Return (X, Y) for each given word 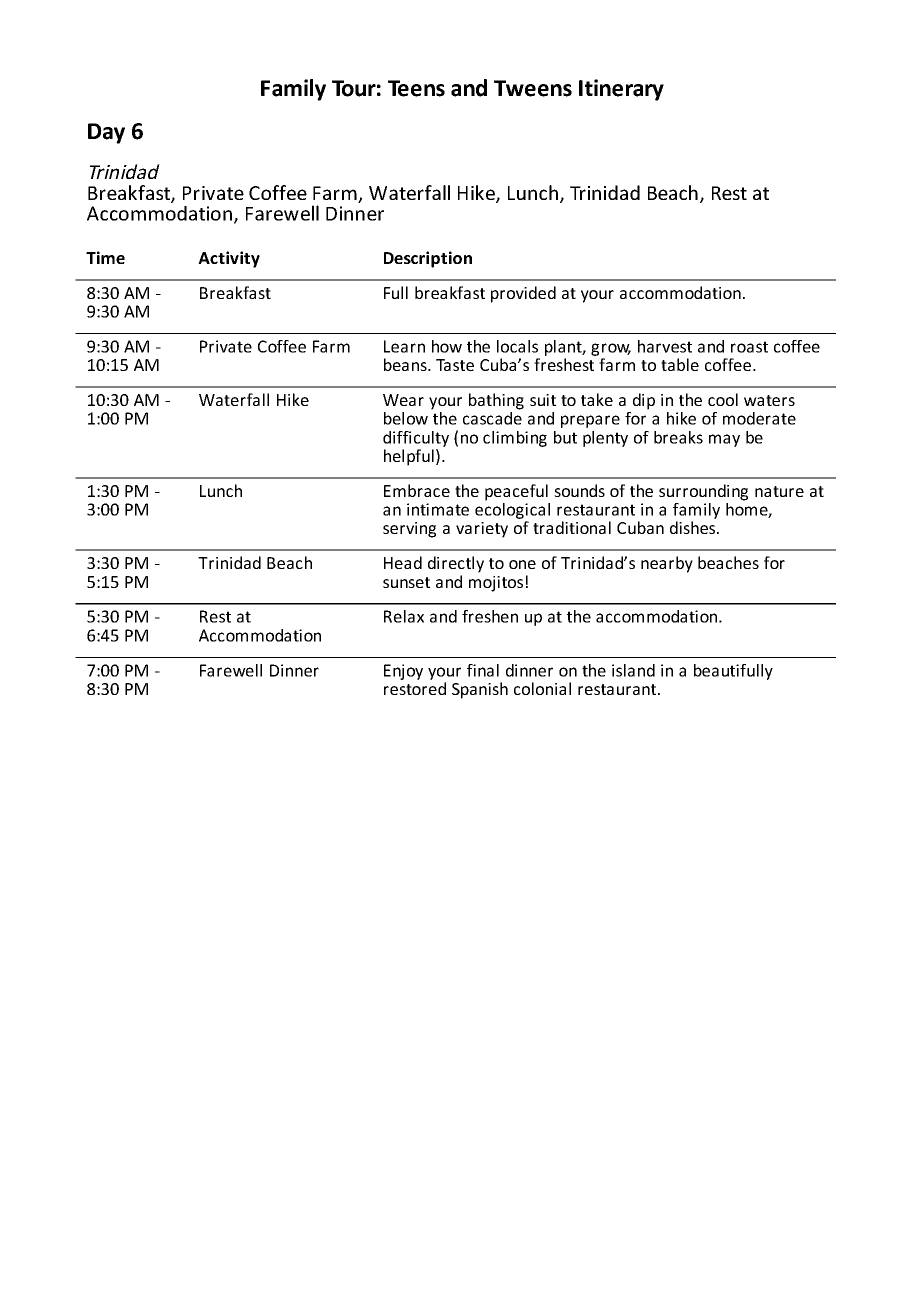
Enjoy (403, 672)
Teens (416, 88)
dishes (694, 527)
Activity (229, 259)
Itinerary (621, 90)
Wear (403, 400)
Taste (455, 365)
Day (106, 133)
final (483, 670)
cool (723, 399)
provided (523, 294)
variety (482, 530)
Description (428, 259)
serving (409, 530)
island (633, 670)
